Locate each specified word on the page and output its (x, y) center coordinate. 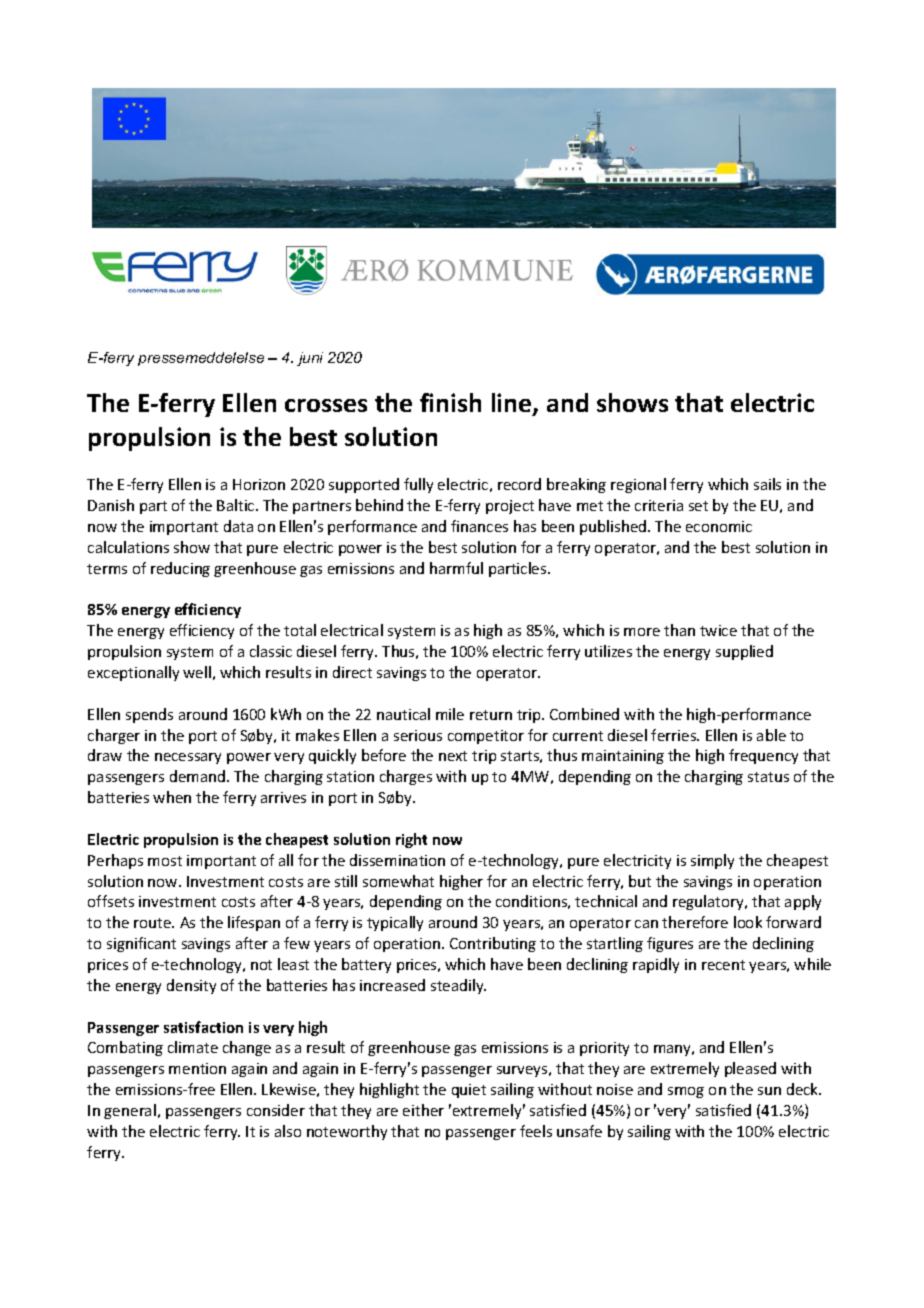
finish (450, 402)
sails (767, 484)
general (130, 1111)
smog (686, 1092)
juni (310, 359)
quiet (469, 1091)
